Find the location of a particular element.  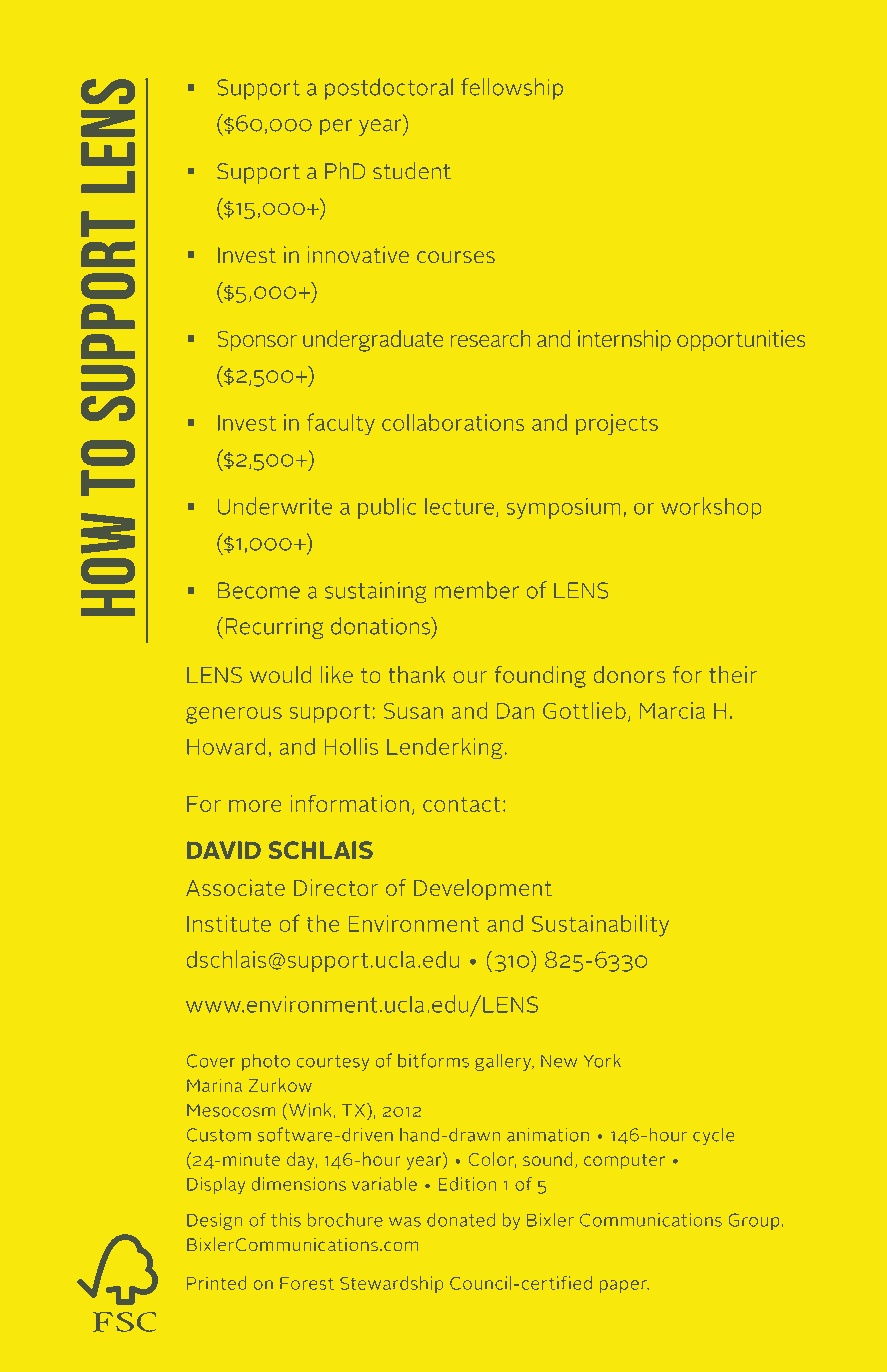

opportunities is located at coordinates (741, 340).
